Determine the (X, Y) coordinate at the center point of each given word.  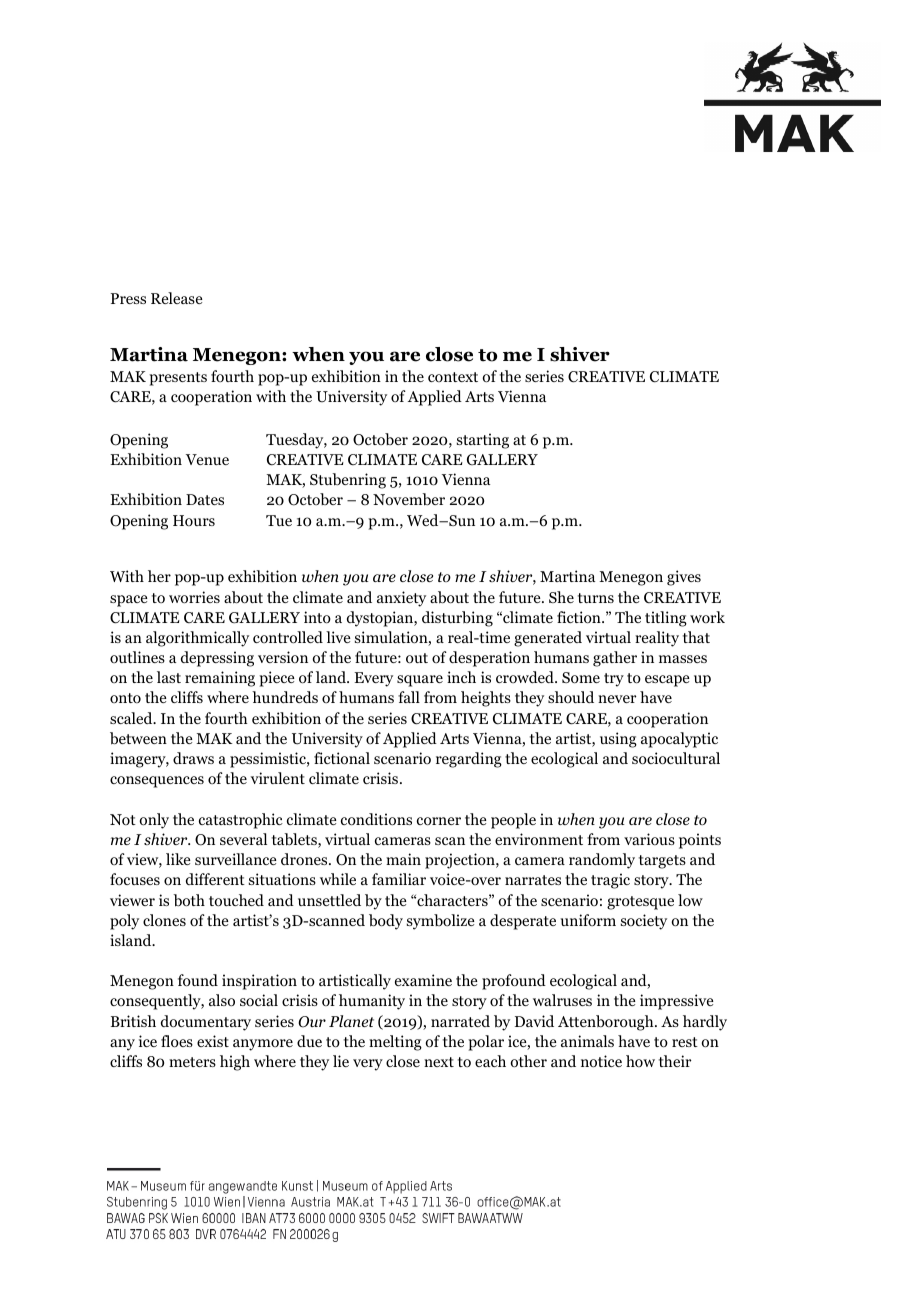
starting (483, 441)
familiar (399, 879)
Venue (207, 459)
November (409, 499)
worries (194, 597)
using (618, 740)
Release (177, 298)
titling (666, 619)
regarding (469, 760)
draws (193, 758)
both (189, 900)
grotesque (640, 903)
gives (684, 578)
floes (177, 1041)
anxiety (401, 599)
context (453, 377)
